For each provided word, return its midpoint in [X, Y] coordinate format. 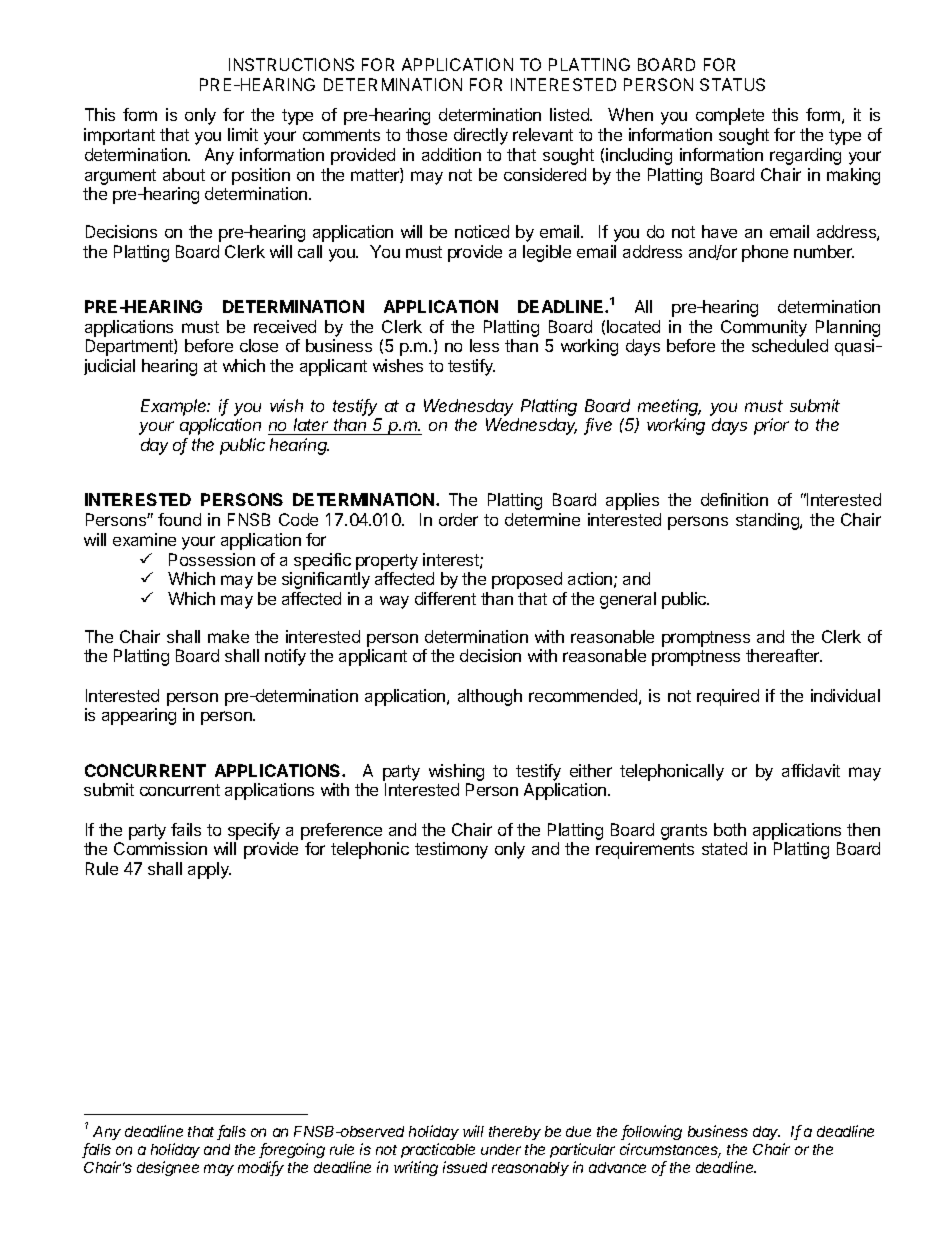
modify [261, 1168]
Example [175, 407]
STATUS [732, 84]
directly [481, 136]
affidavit [811, 770]
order [458, 519]
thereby [515, 1133]
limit [243, 134]
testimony [451, 850]
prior [771, 426]
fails [186, 829]
